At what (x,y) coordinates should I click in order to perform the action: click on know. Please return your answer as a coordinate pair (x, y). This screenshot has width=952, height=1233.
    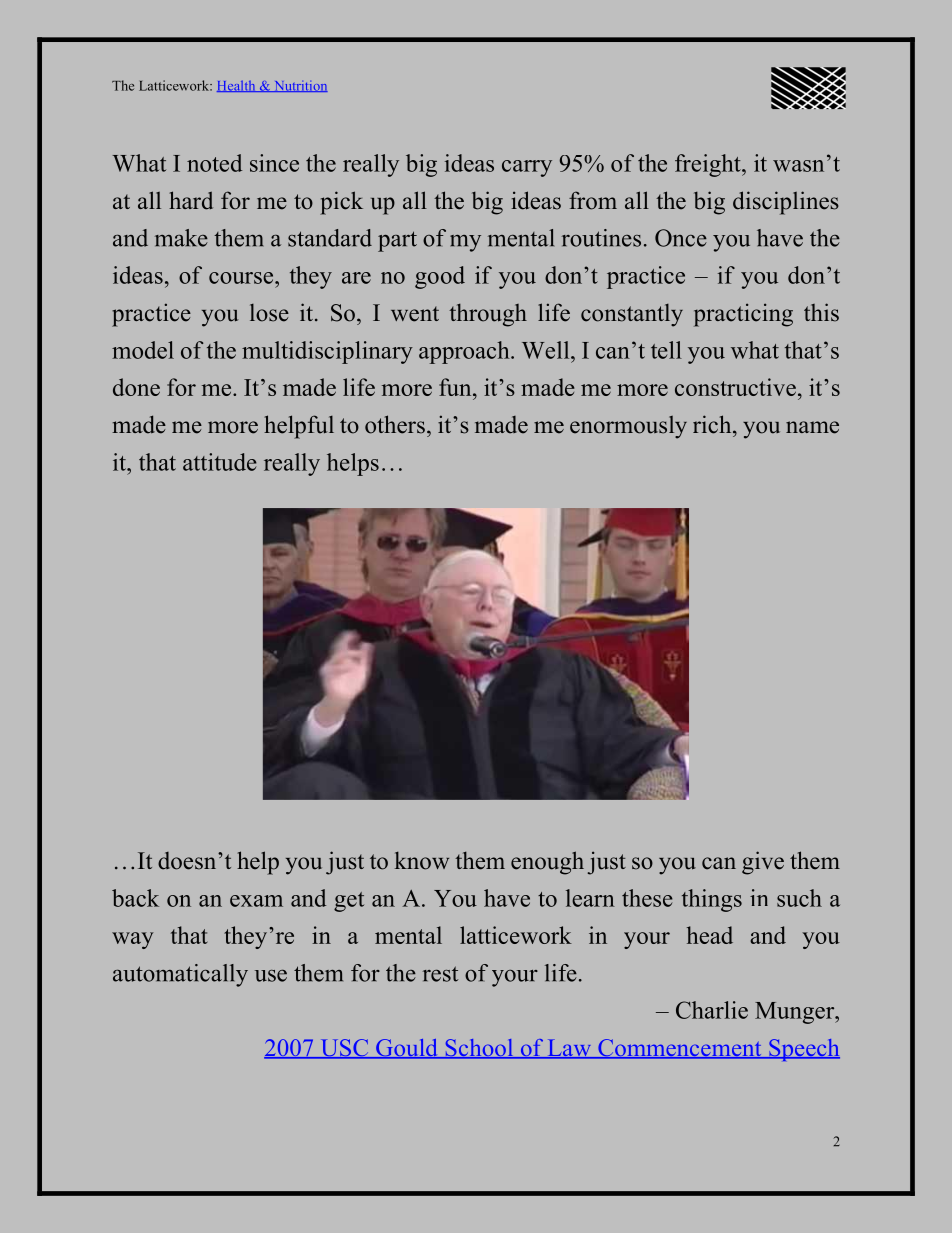
    Looking at the image, I should click on (422, 860).
